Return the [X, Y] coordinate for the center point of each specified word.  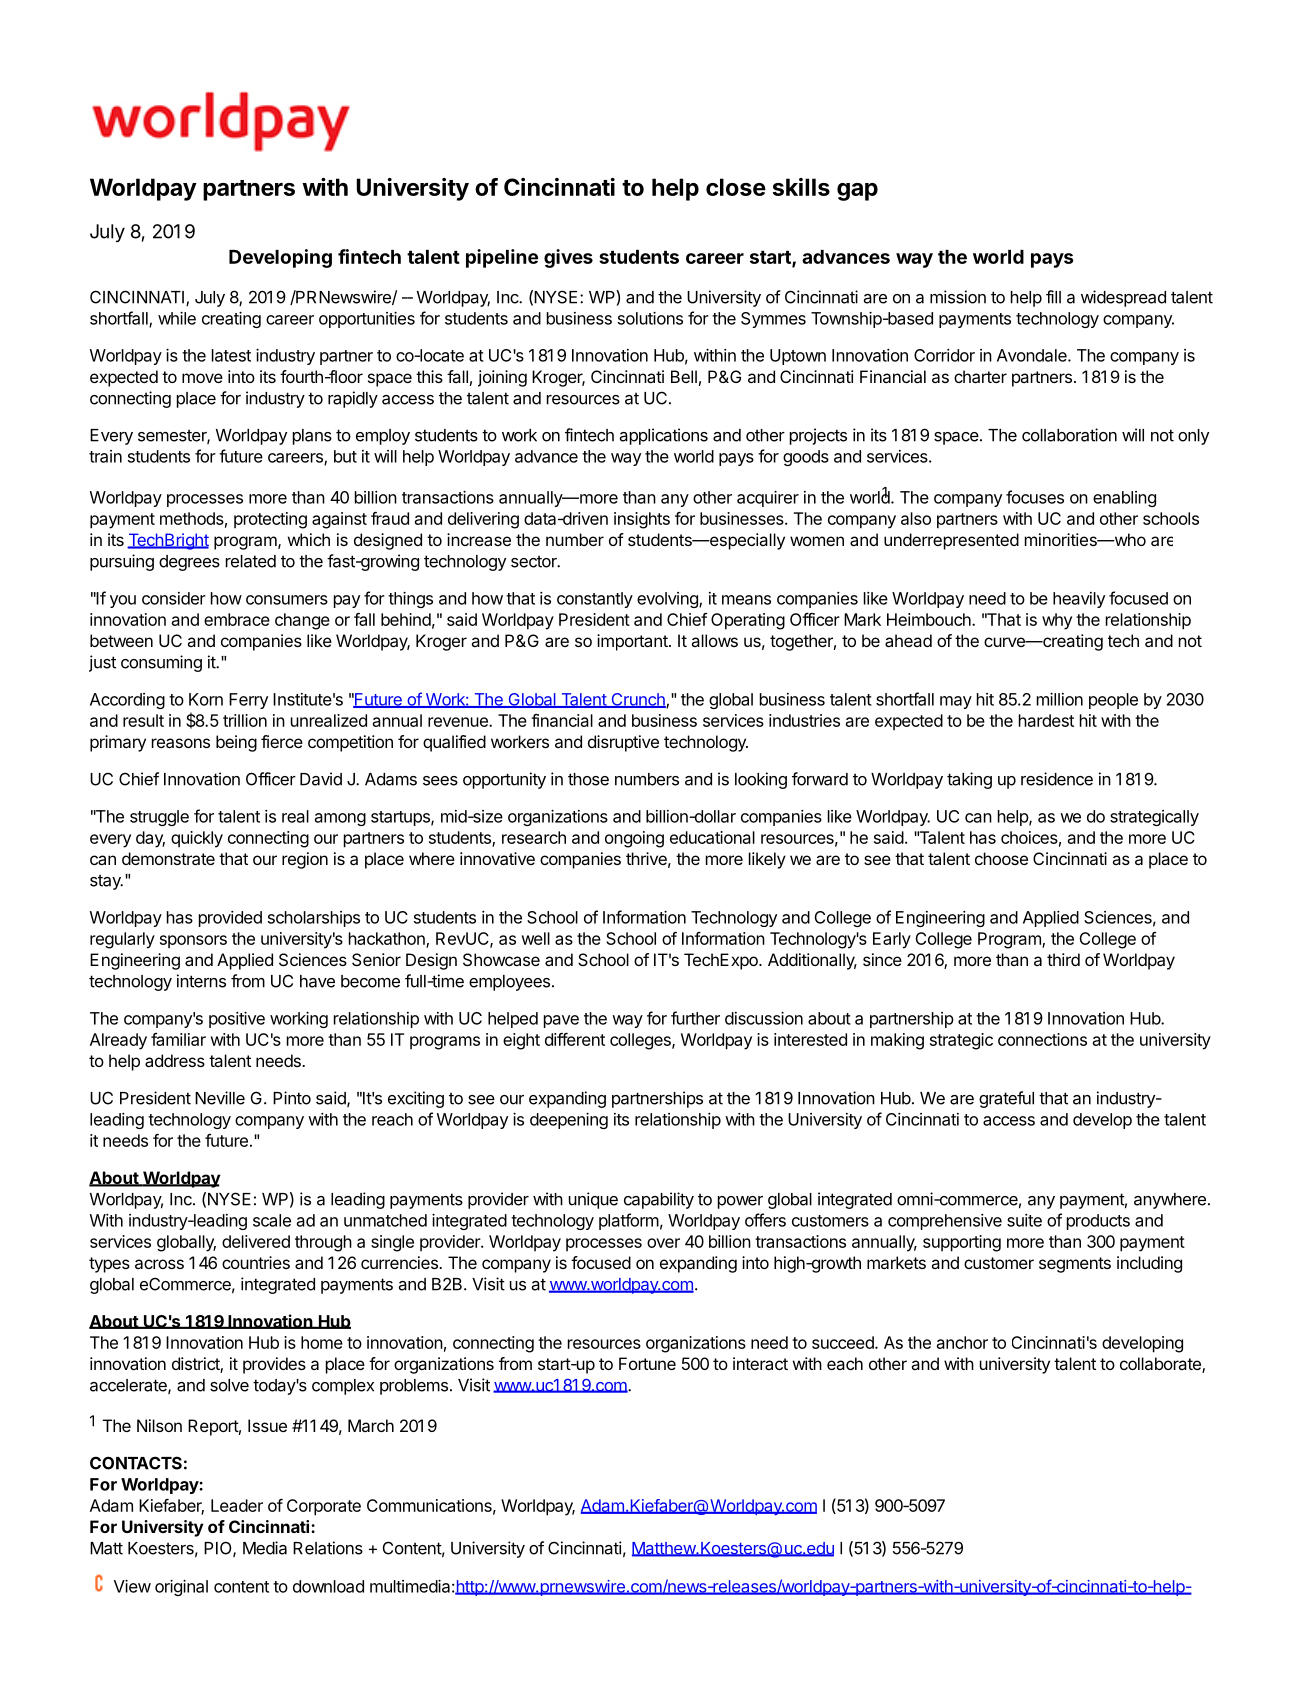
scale [272, 1220]
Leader [237, 1505]
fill [1053, 297]
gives [568, 258]
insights [642, 520]
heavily [1079, 600]
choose [1001, 858]
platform [629, 1221]
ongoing [634, 839]
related [251, 561]
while [177, 318]
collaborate [1161, 1365]
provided [230, 919]
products [1098, 1222]
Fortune [647, 1363]
